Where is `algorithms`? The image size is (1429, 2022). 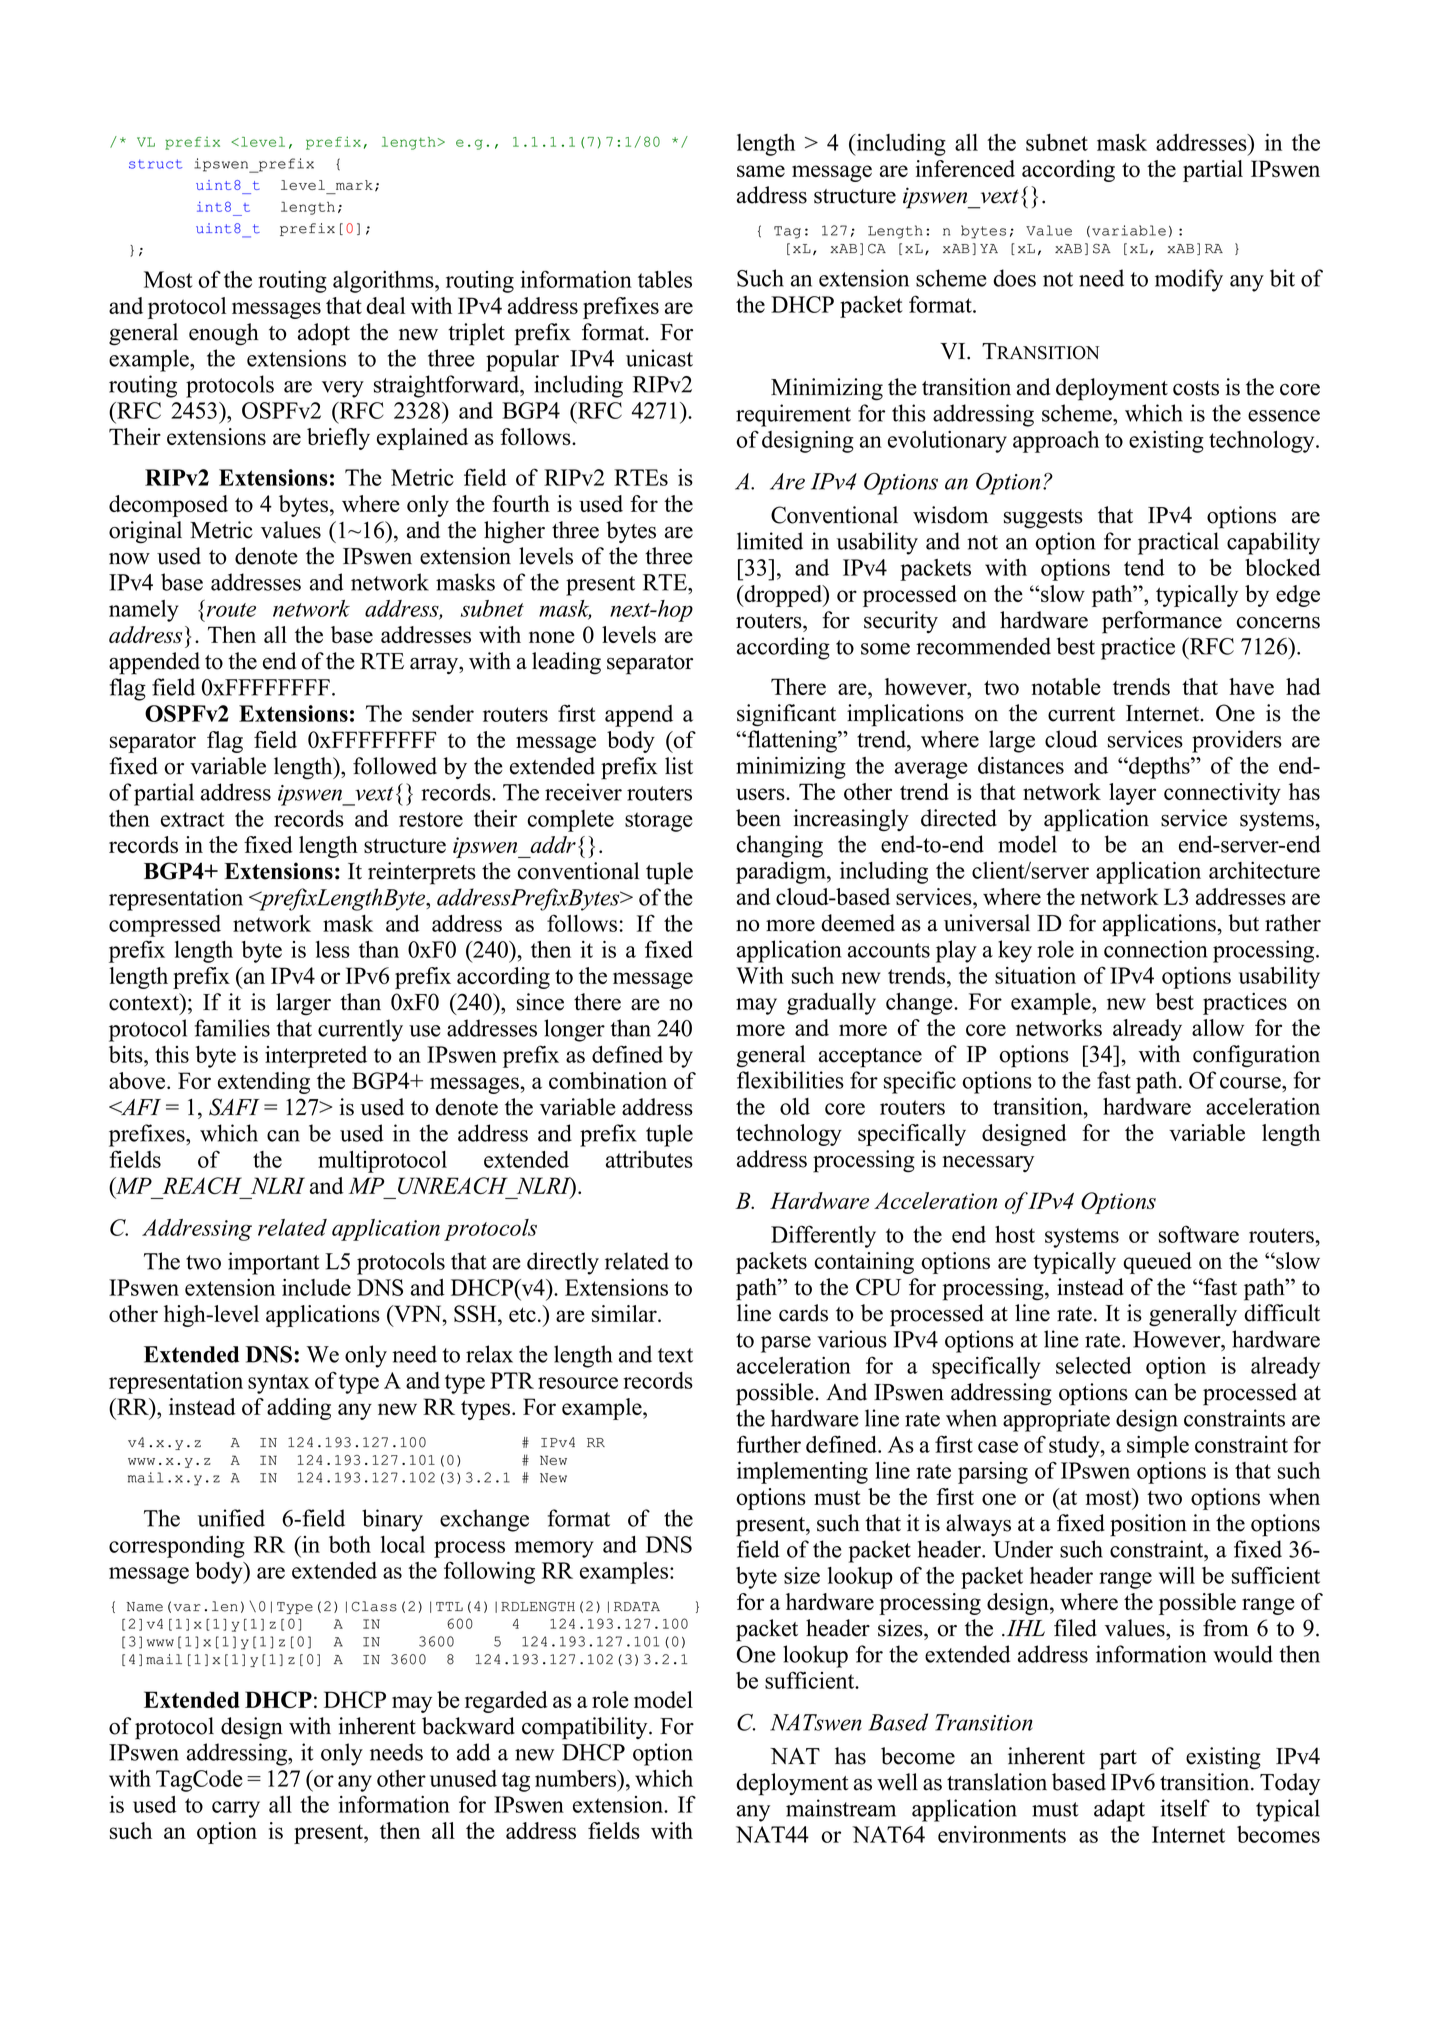 algorithms is located at coordinates (384, 282).
